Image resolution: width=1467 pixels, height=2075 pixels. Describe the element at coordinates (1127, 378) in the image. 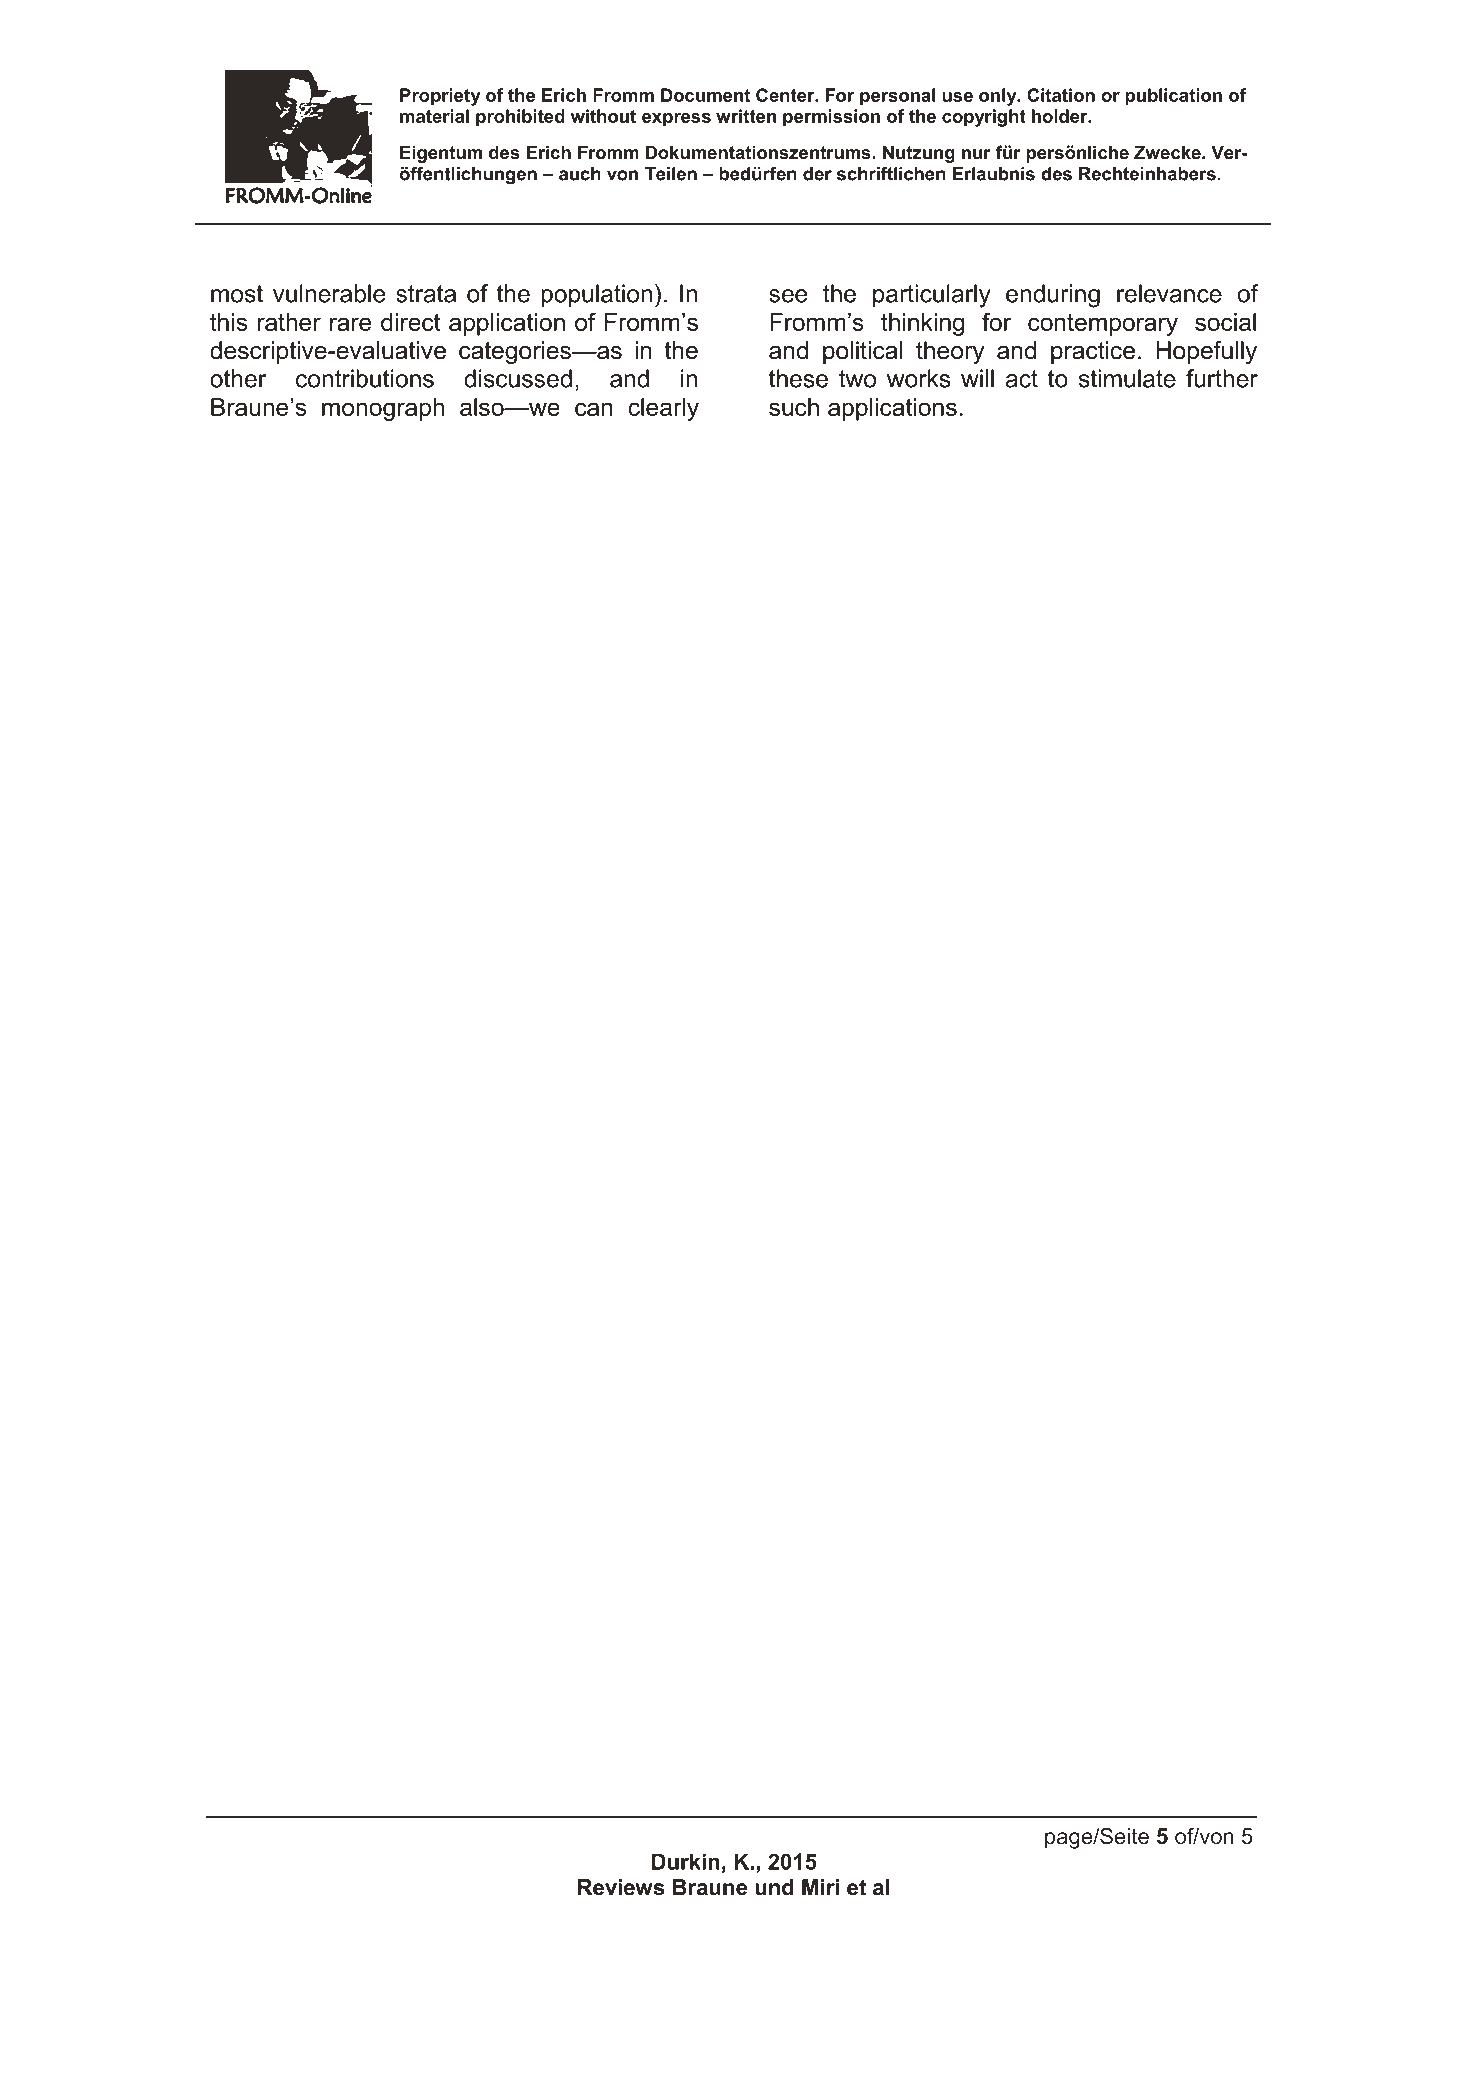

I see `stimulate` at that location.
